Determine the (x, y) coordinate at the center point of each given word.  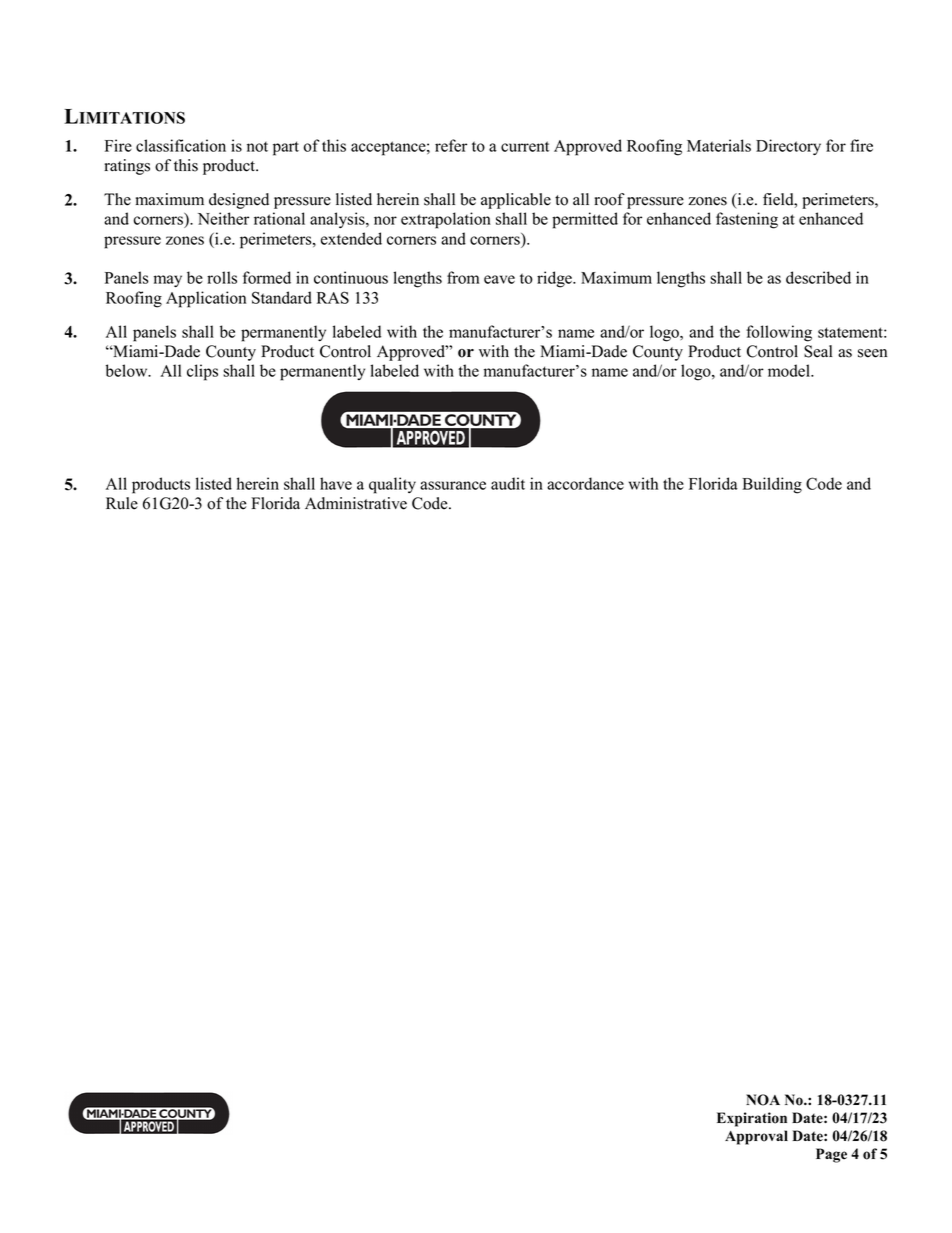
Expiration (752, 1119)
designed (239, 201)
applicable (516, 201)
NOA (763, 1100)
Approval (756, 1137)
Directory (788, 147)
